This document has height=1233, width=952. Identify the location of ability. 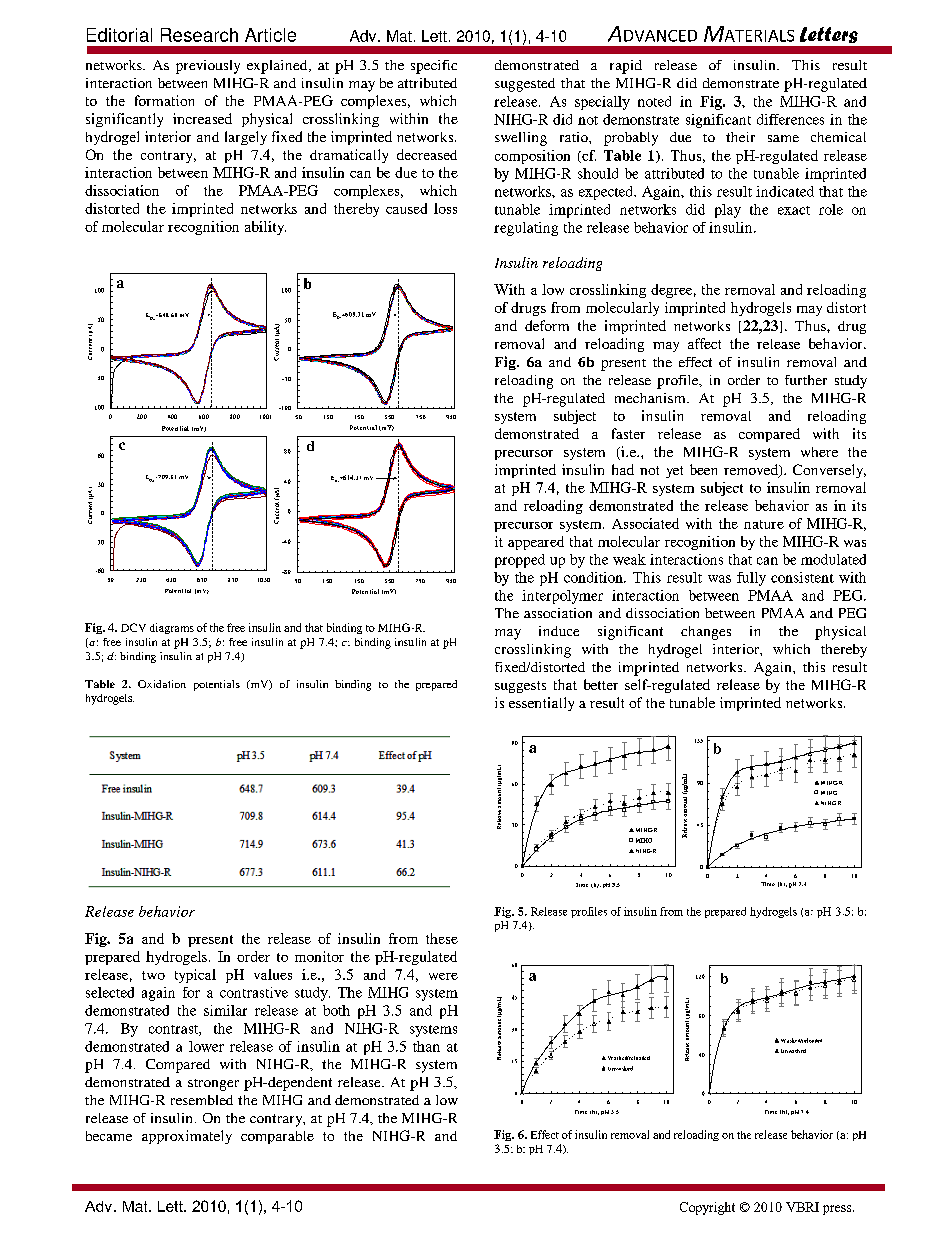
(265, 228).
